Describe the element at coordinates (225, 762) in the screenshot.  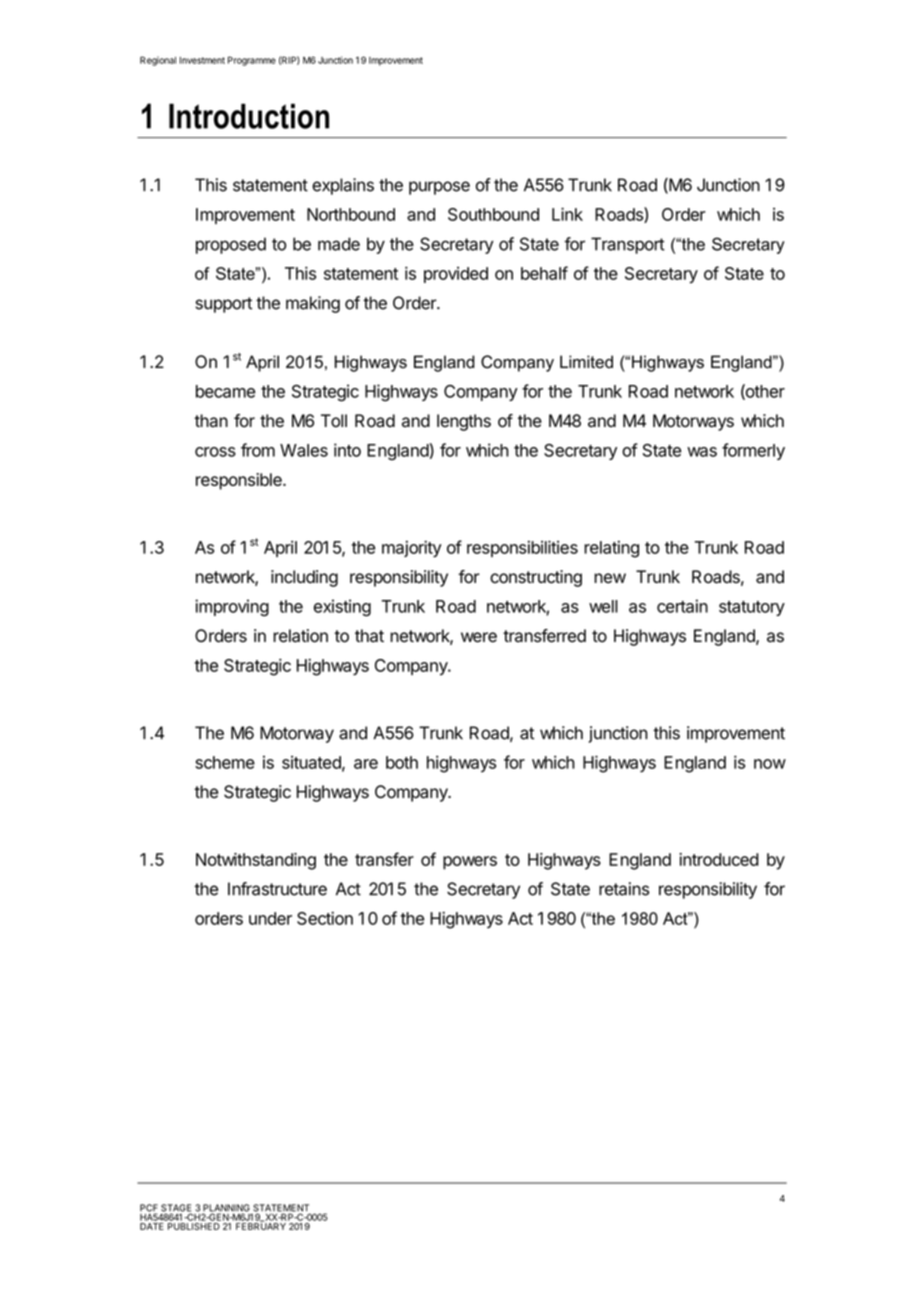
I see `scheme` at that location.
